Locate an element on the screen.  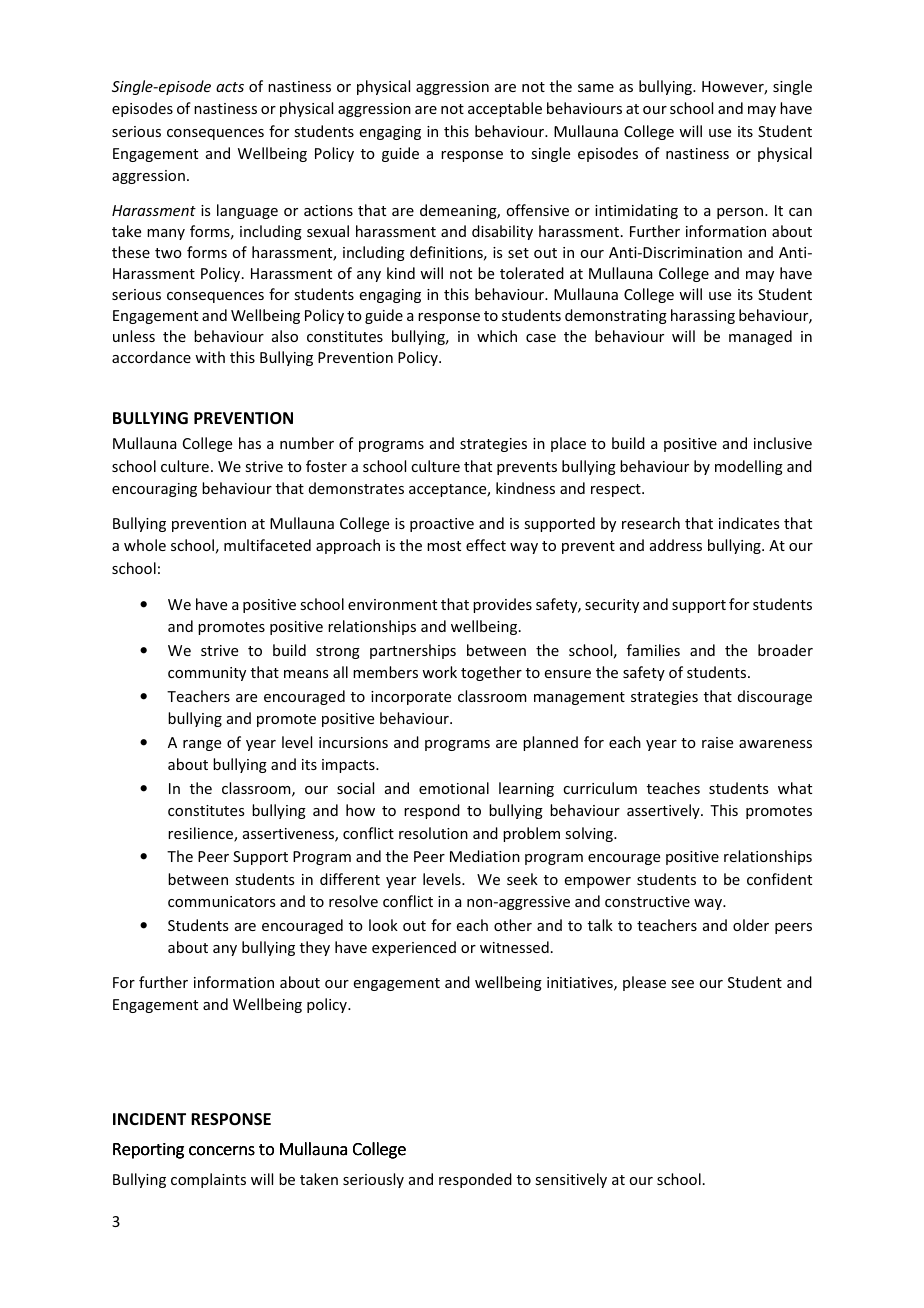
please is located at coordinates (644, 983).
